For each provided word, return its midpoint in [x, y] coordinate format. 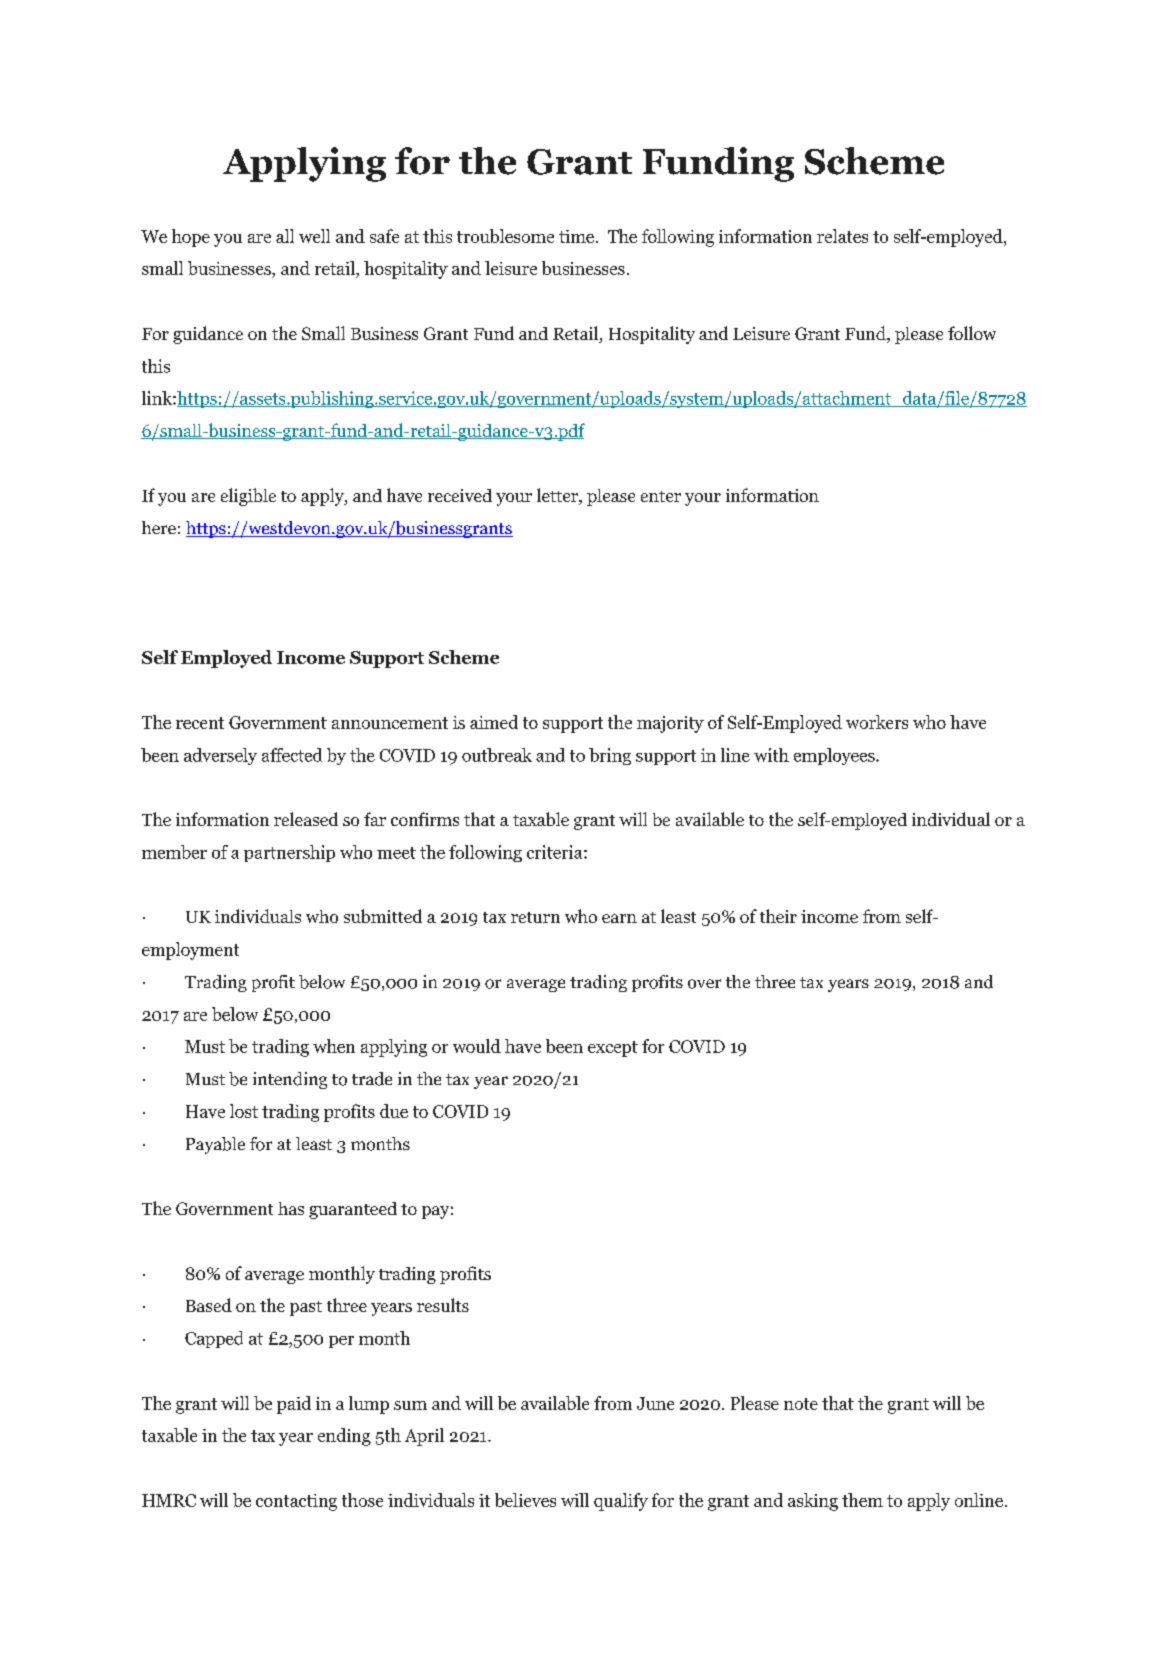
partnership [289, 853]
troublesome [505, 236]
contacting [296, 1502]
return [535, 917]
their [778, 916]
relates [842, 236]
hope [191, 238]
